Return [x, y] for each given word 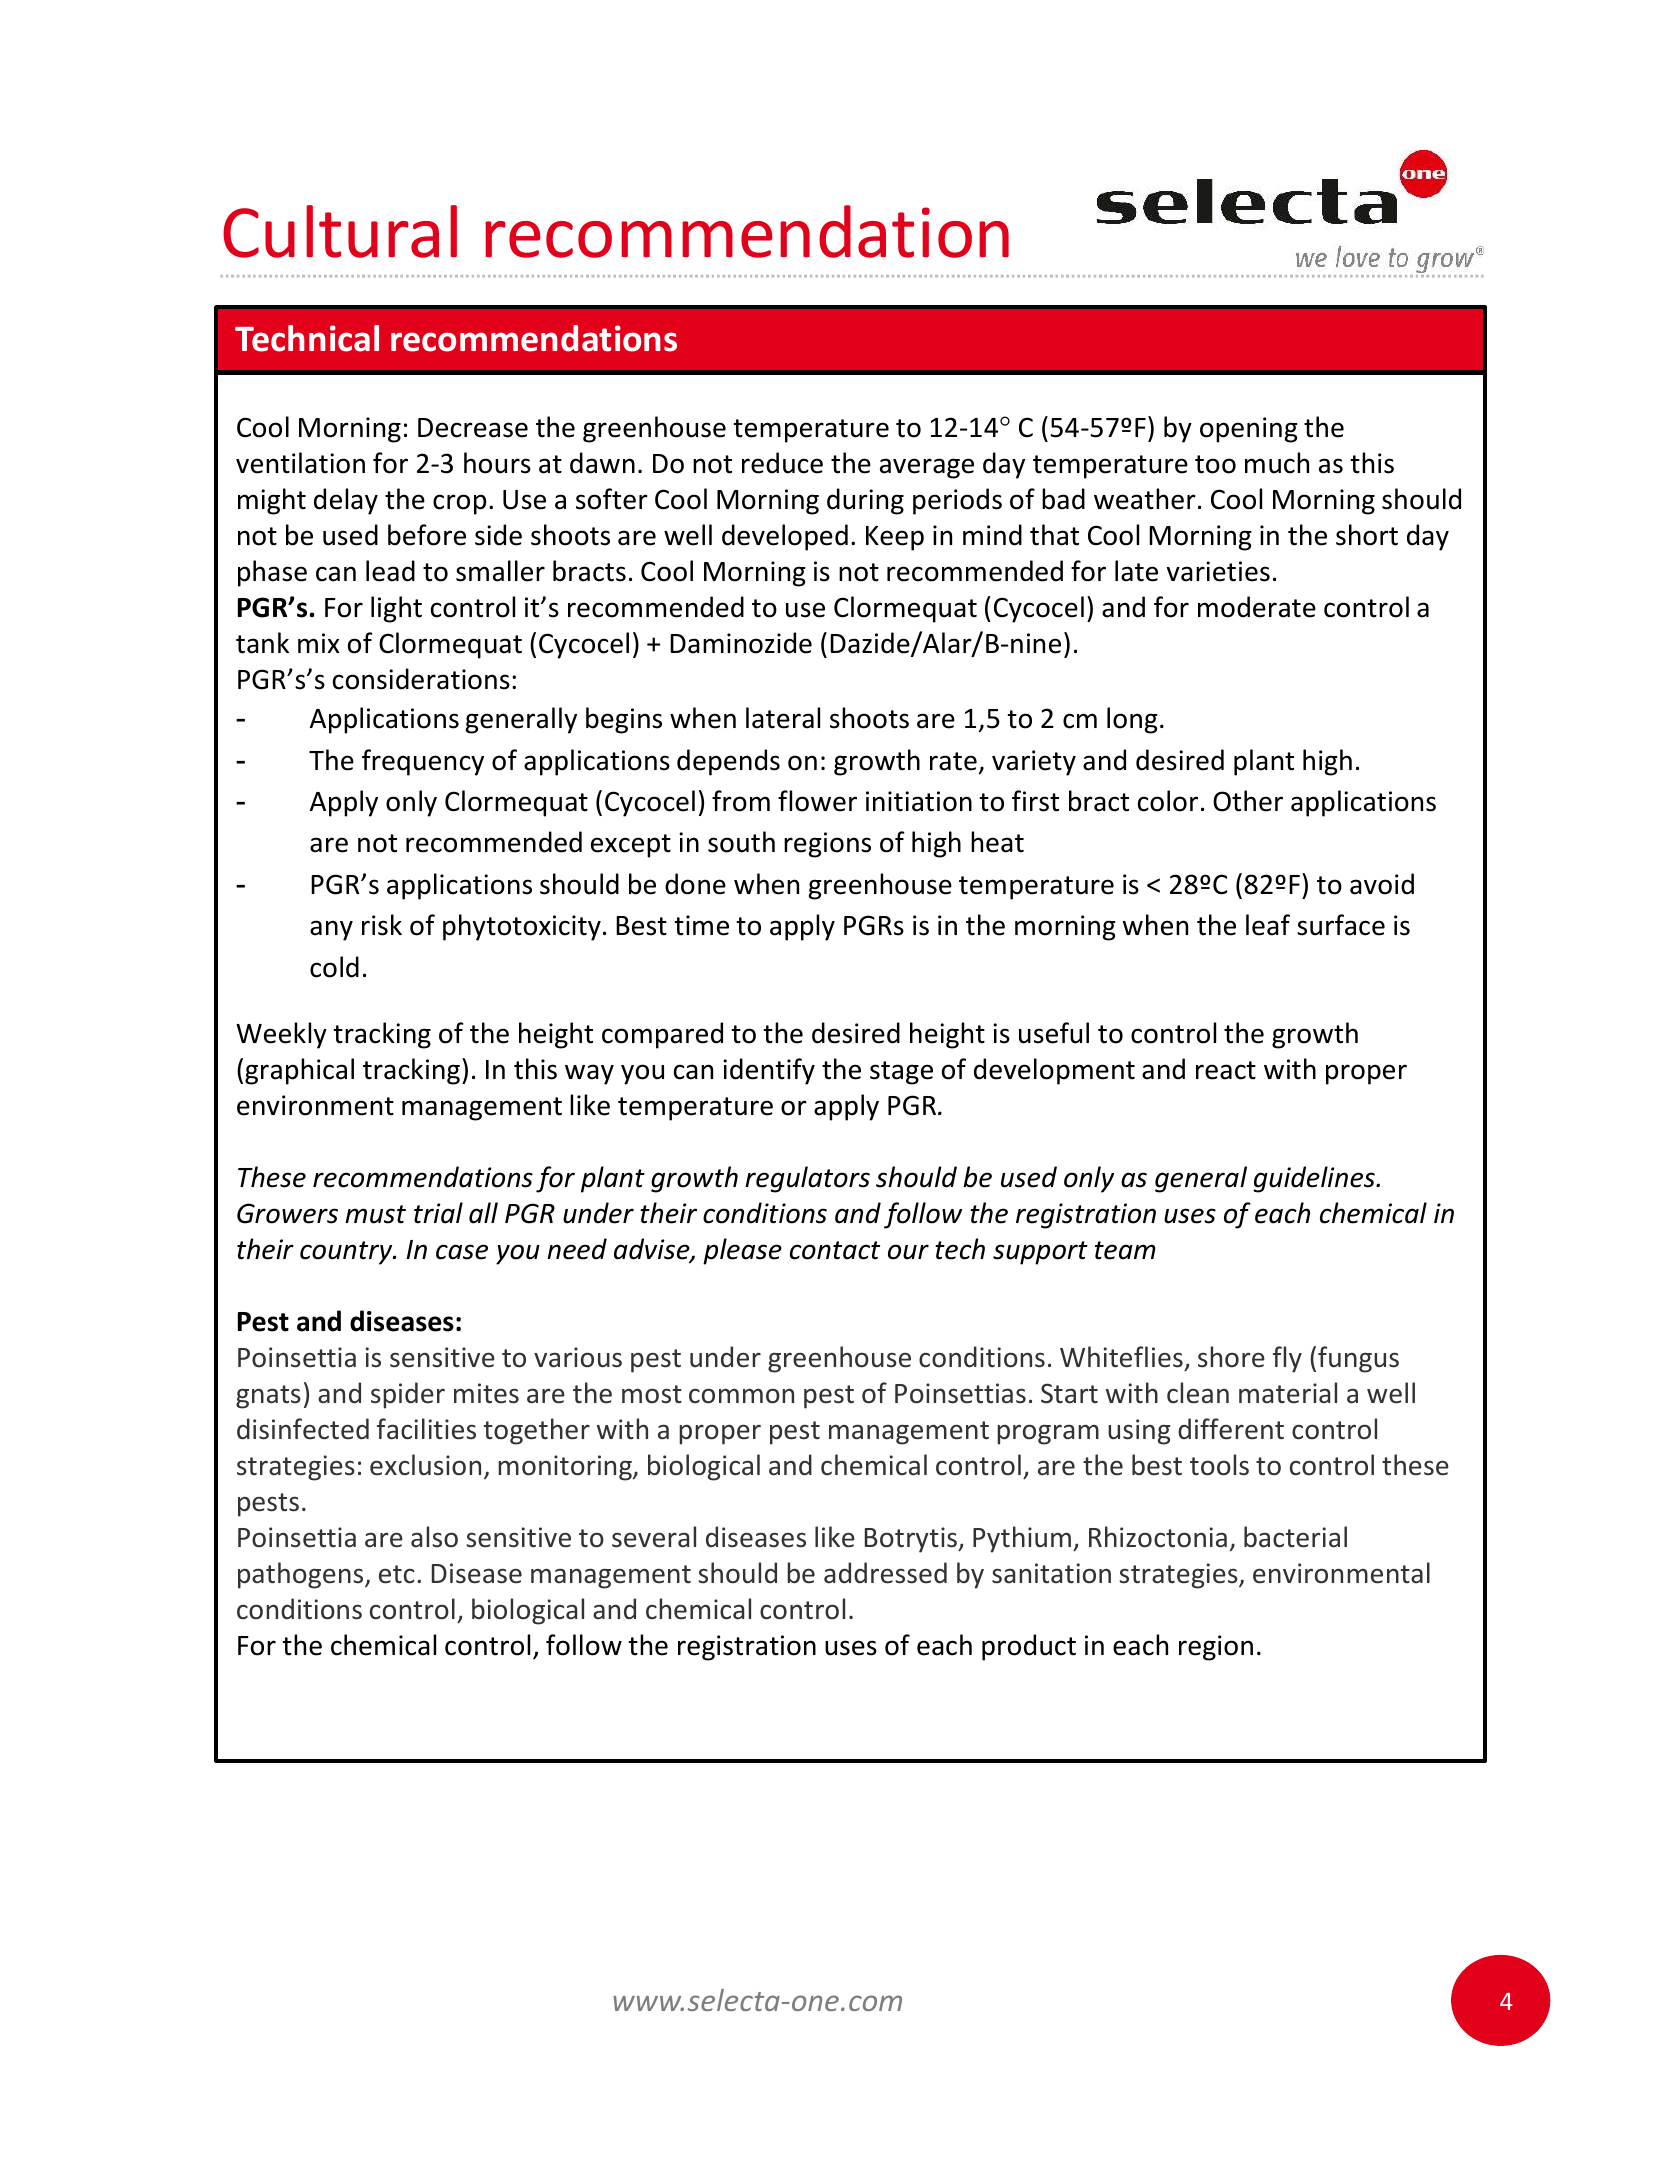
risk [382, 925]
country [347, 1253]
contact [835, 1250]
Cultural [340, 231]
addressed [885, 1573]
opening [1249, 430]
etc [397, 1574]
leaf [1268, 925]
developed [785, 537]
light [396, 609]
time [702, 925]
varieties [1218, 571]
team [1125, 1250]
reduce [782, 463]
